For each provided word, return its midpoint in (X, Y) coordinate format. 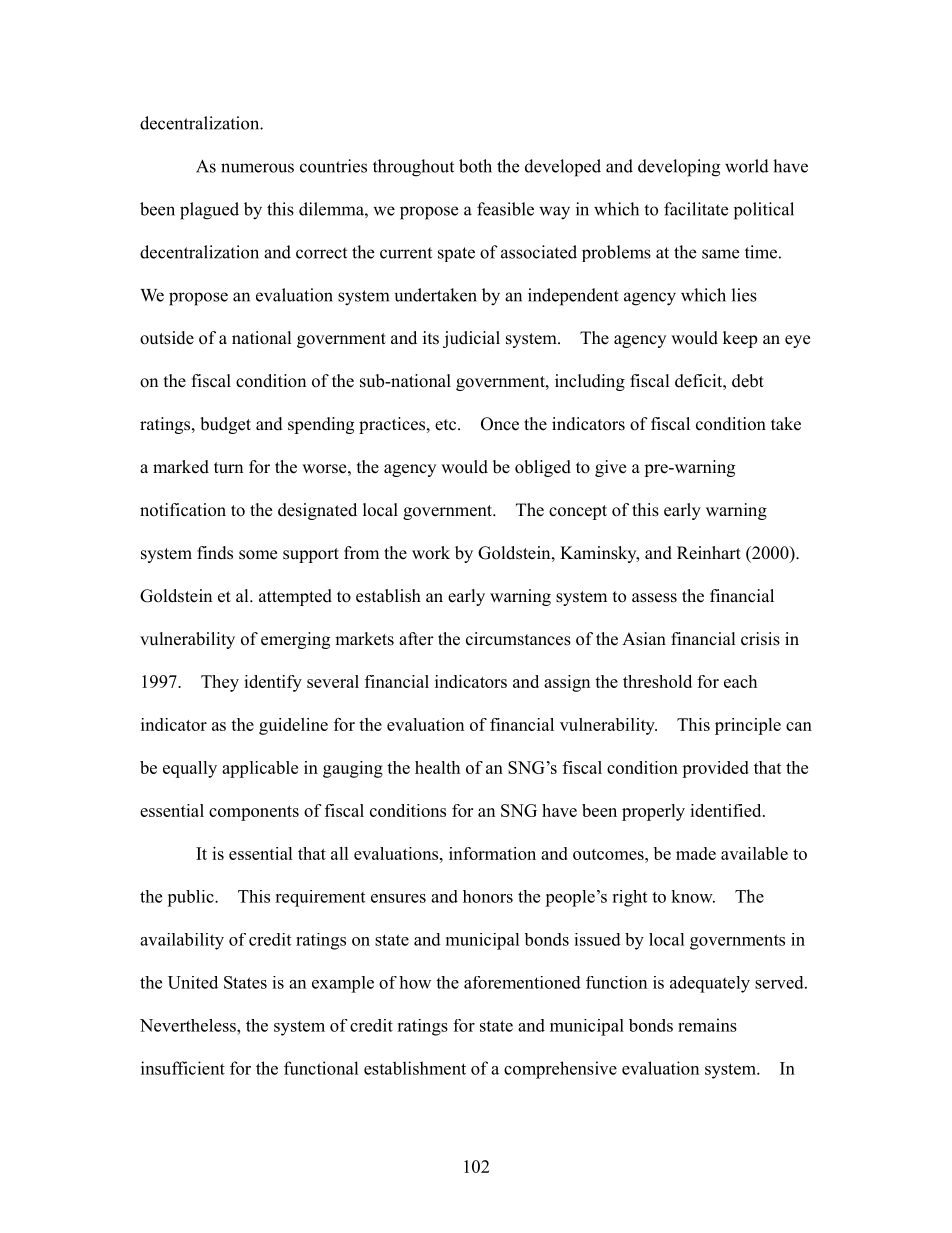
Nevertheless (189, 1025)
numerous (257, 168)
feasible (505, 209)
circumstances (518, 639)
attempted (295, 597)
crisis (760, 639)
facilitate (696, 209)
